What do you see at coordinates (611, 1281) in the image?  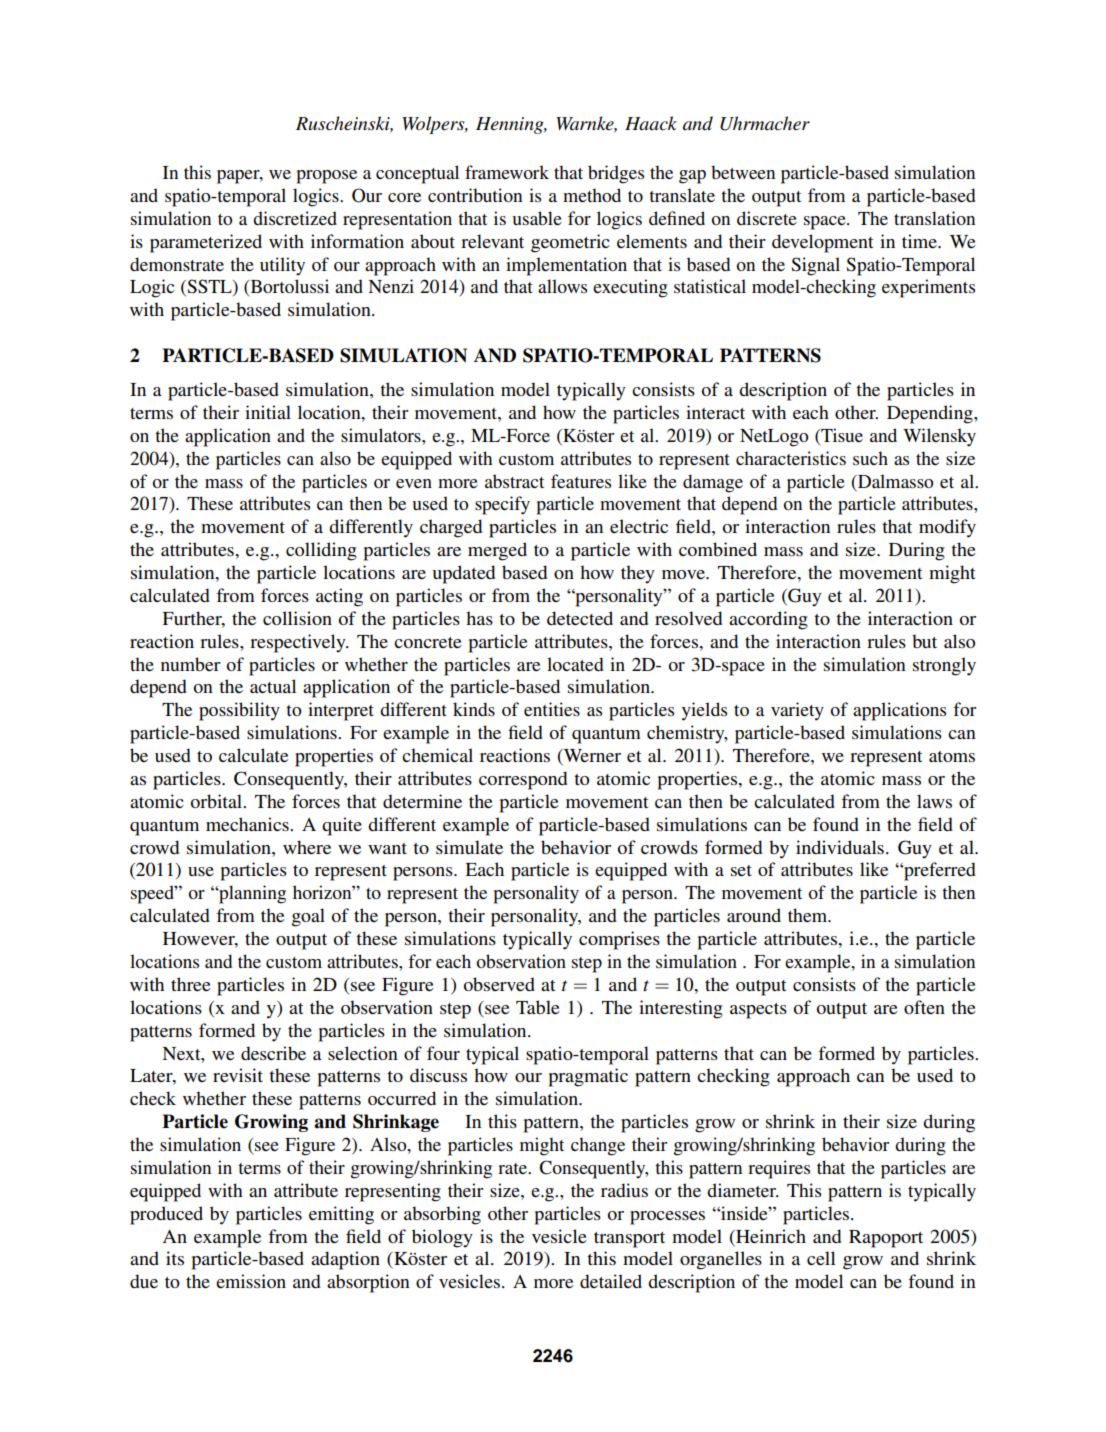 I see `detailed` at bounding box center [611, 1281].
